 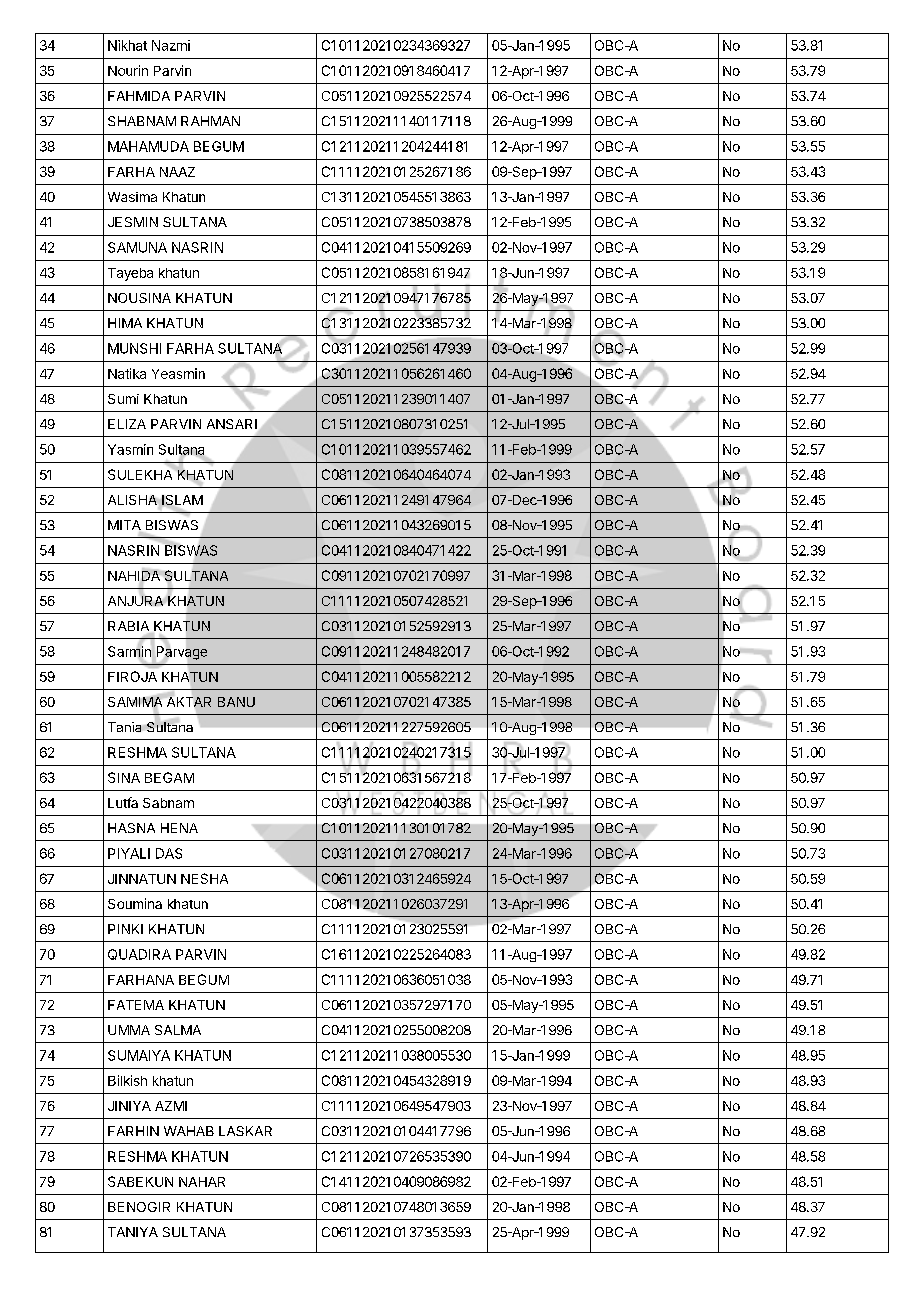 I want to click on Sumi, so click(x=123, y=399).
